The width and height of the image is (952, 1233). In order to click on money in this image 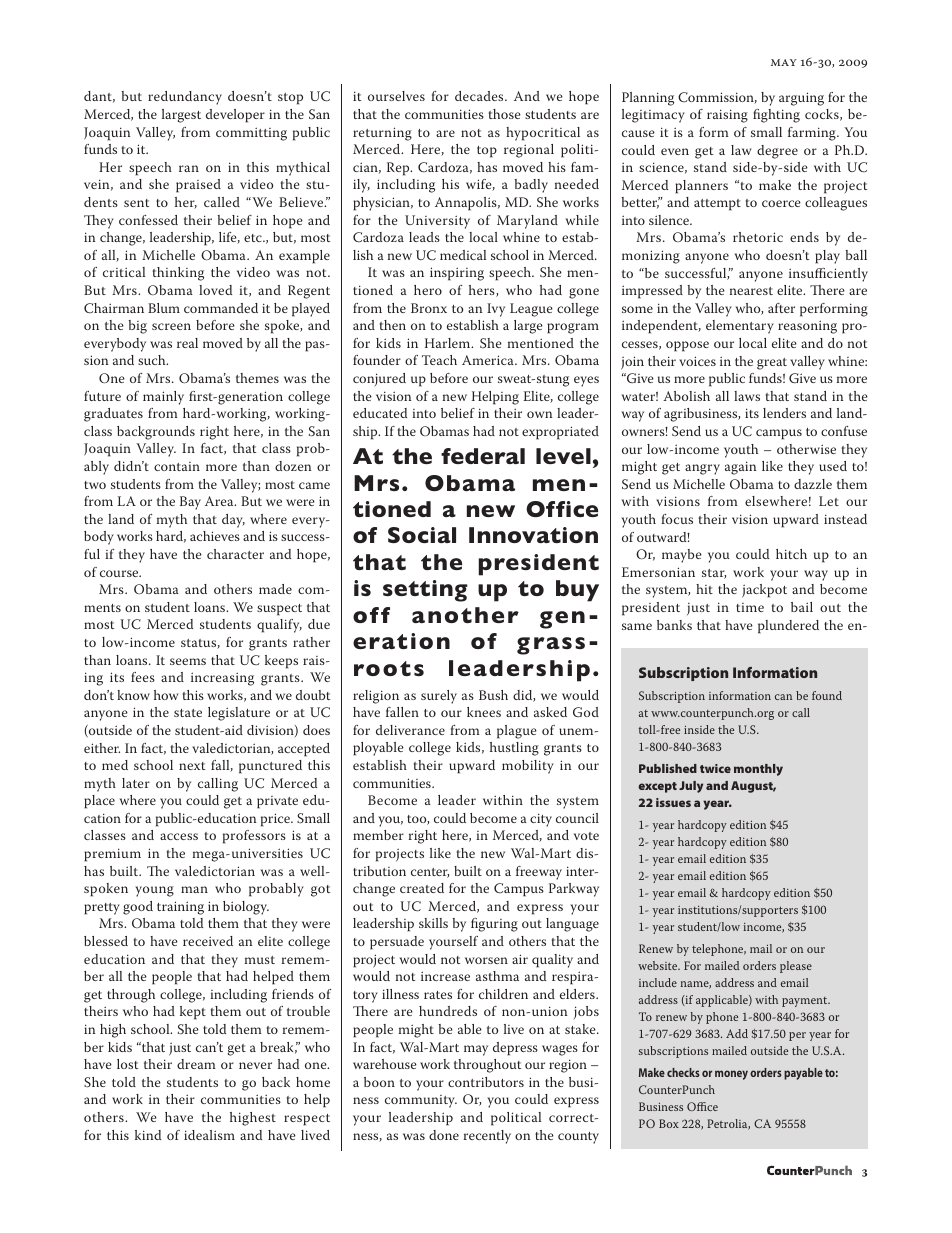, I will do `click(731, 1075)`.
